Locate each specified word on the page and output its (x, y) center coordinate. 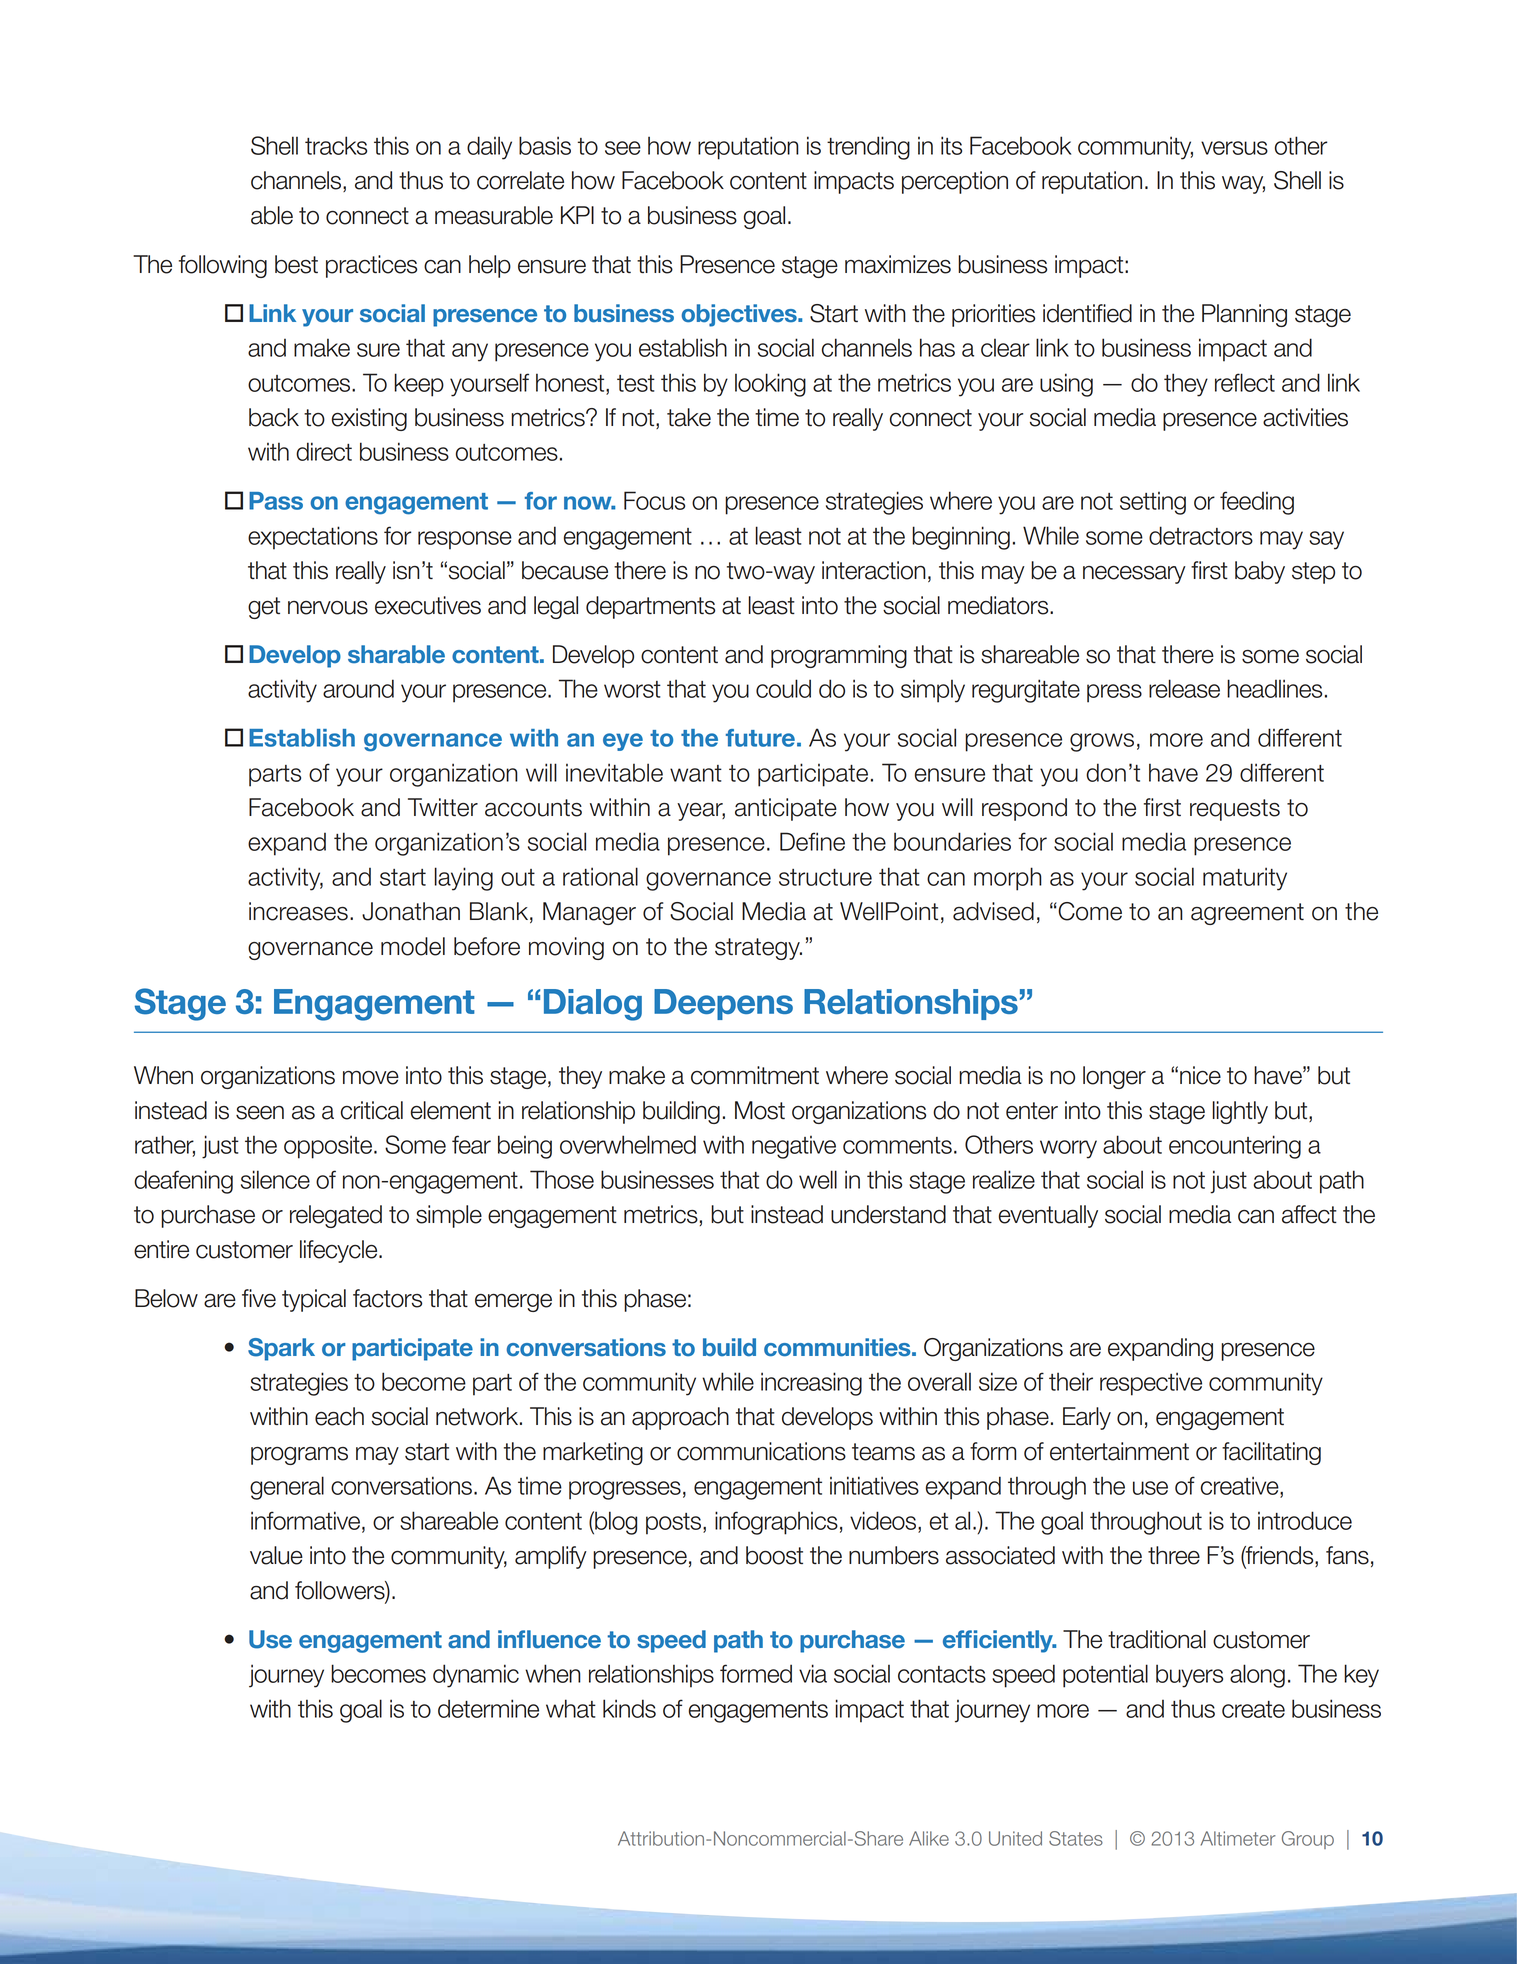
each (339, 1416)
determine (488, 1708)
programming (839, 656)
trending (868, 148)
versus (1234, 148)
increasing (811, 1384)
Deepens (723, 1004)
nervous (328, 608)
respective (1151, 1384)
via (813, 1673)
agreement (1247, 914)
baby (1260, 572)
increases (298, 911)
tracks (336, 145)
